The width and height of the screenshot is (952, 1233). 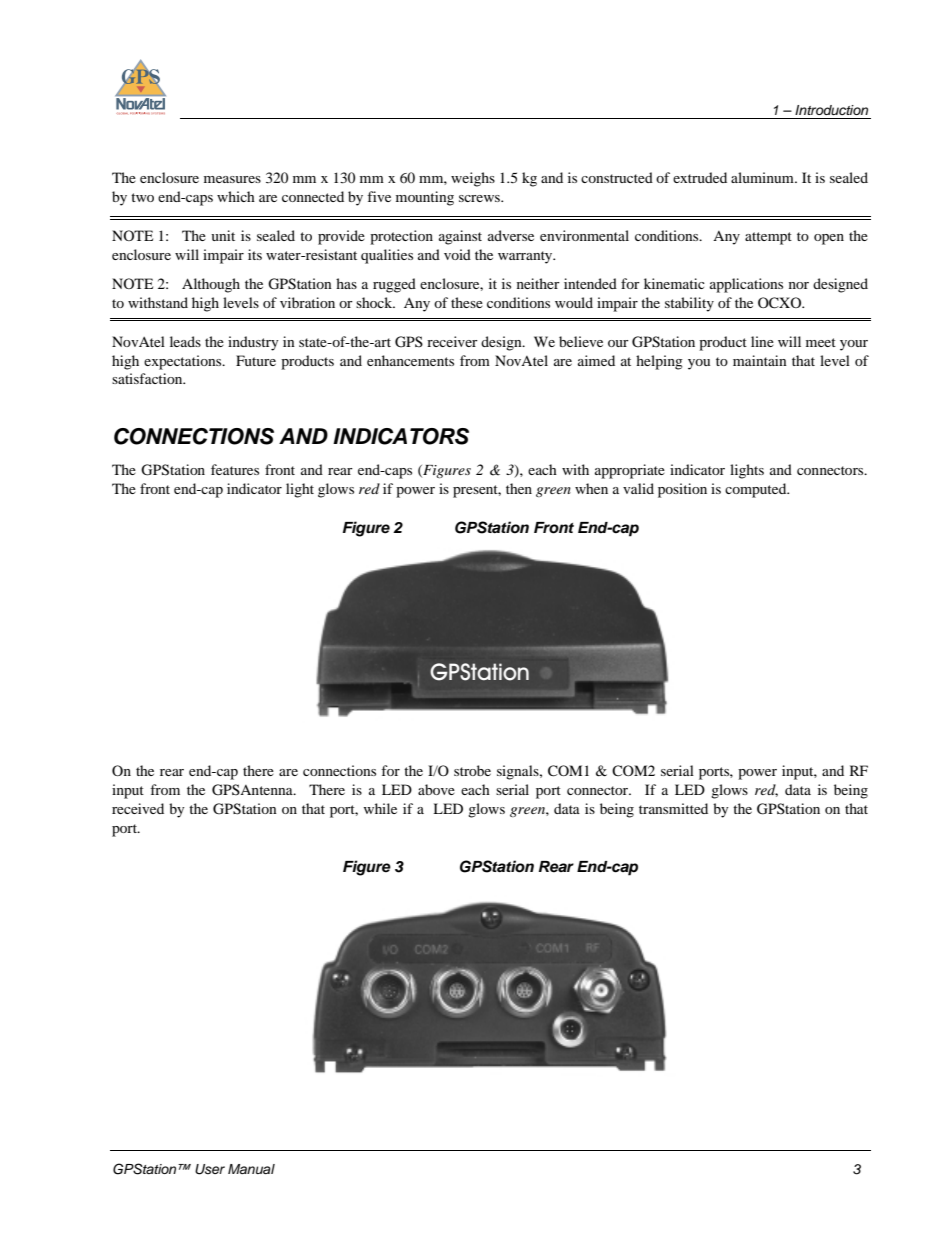 I want to click on aluminum, so click(x=763, y=177).
